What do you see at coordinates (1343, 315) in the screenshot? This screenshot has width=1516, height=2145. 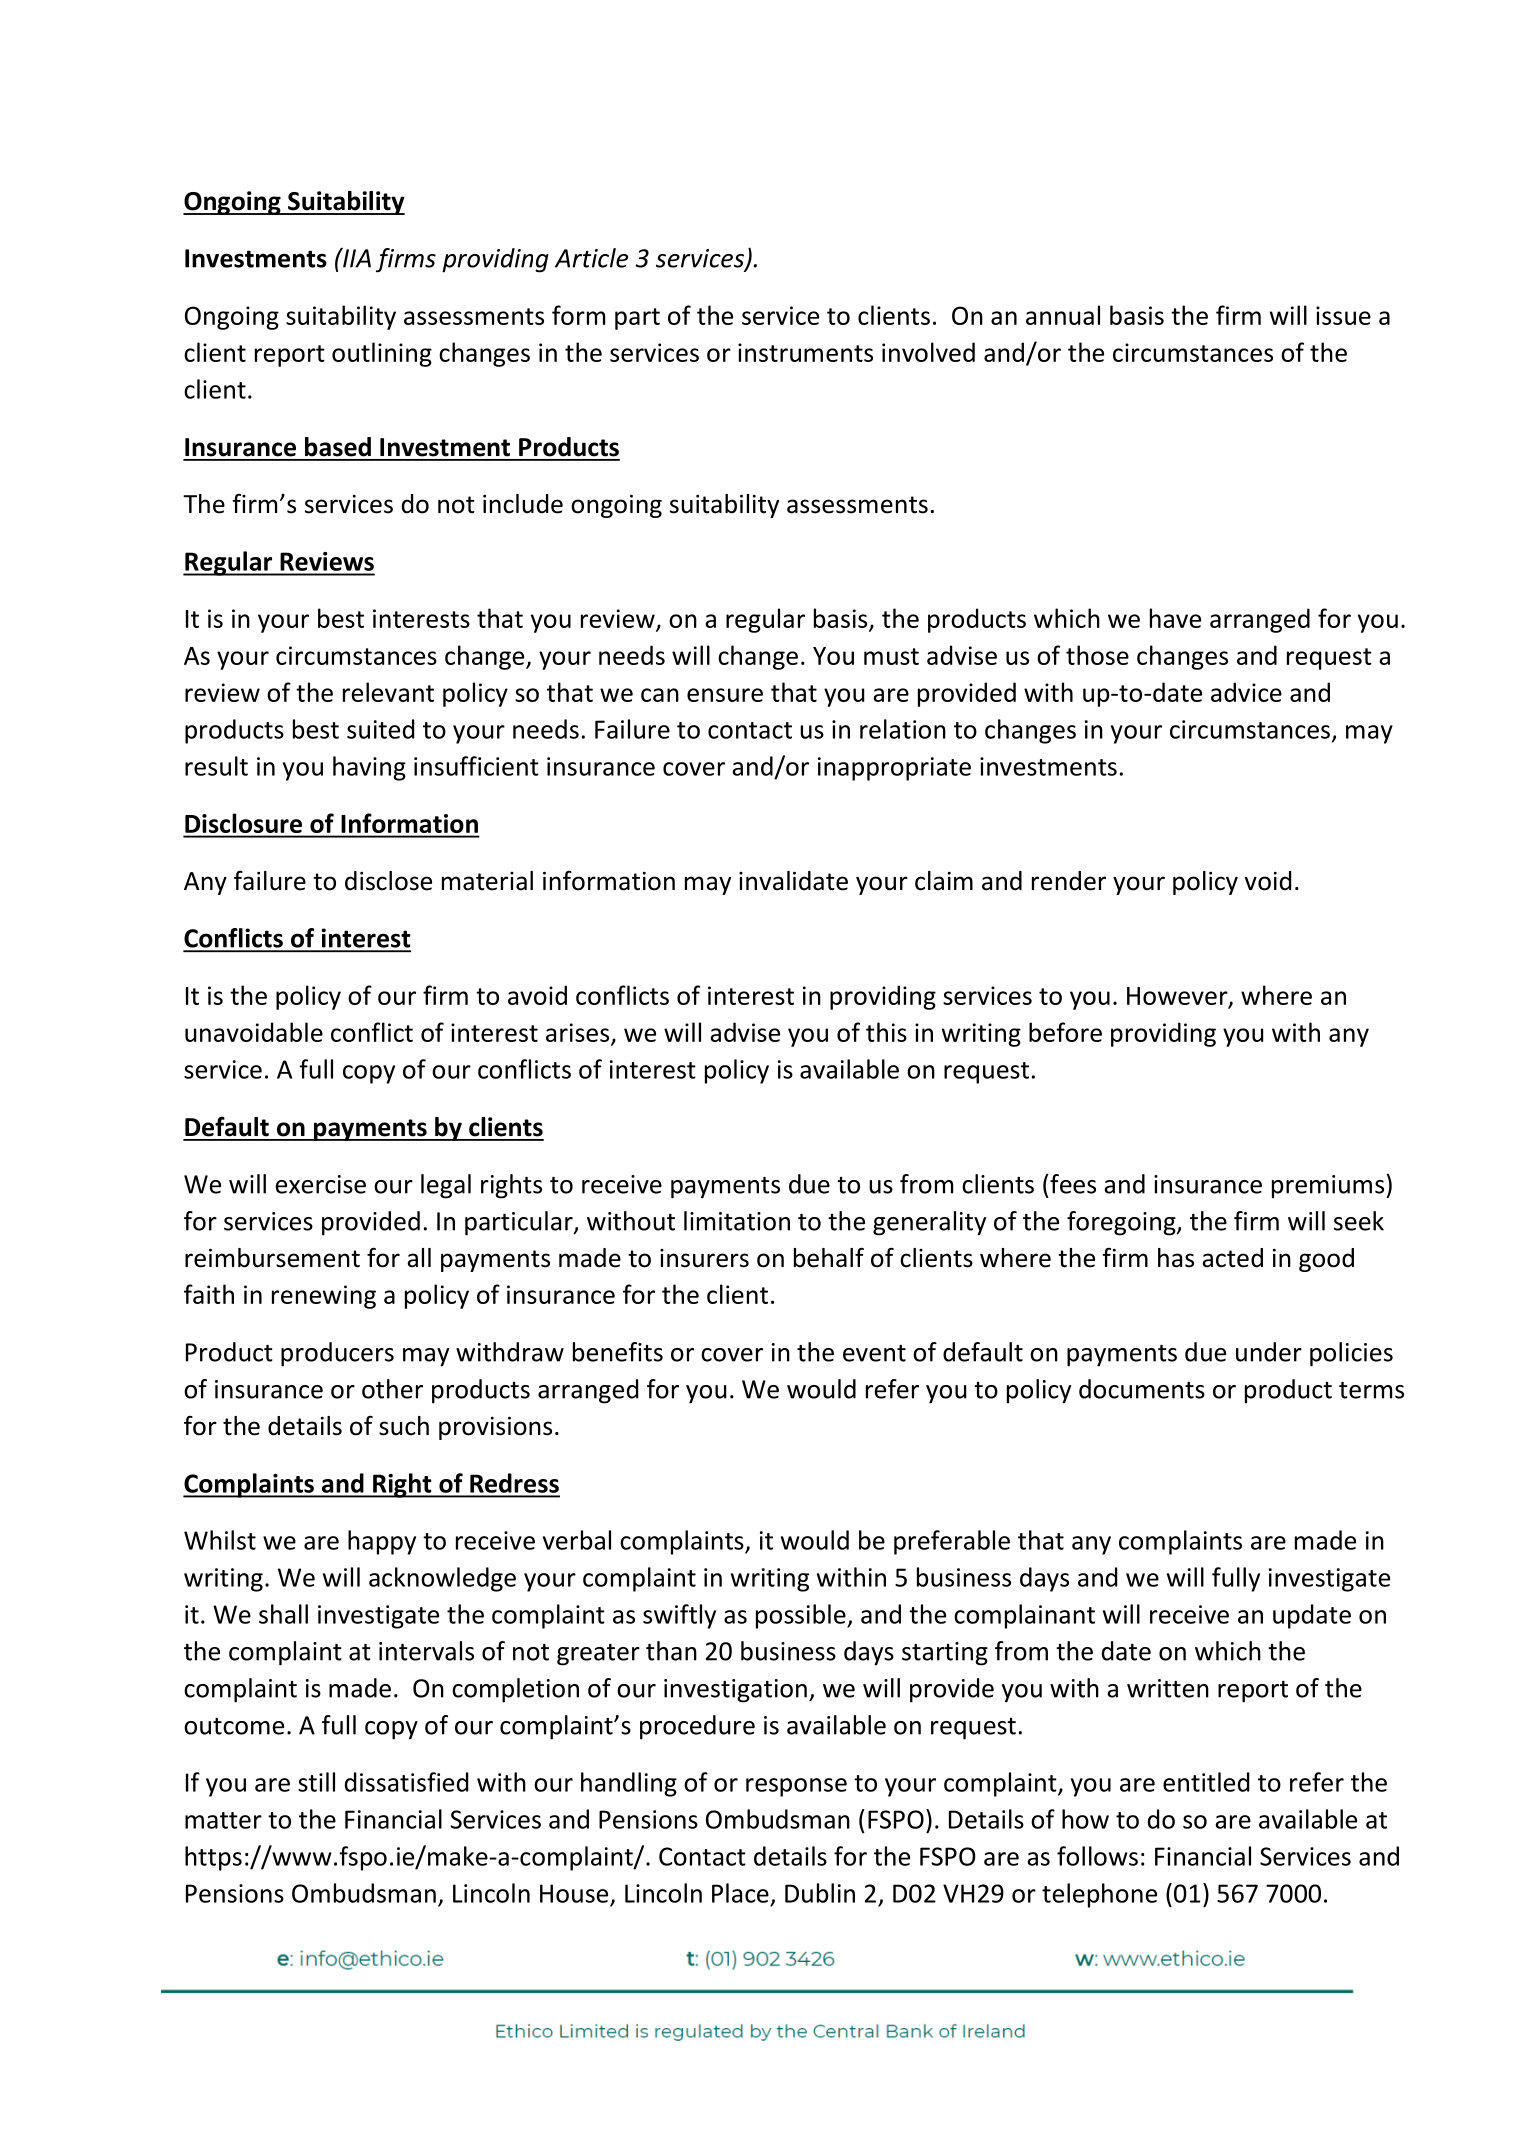 I see `issue` at bounding box center [1343, 315].
